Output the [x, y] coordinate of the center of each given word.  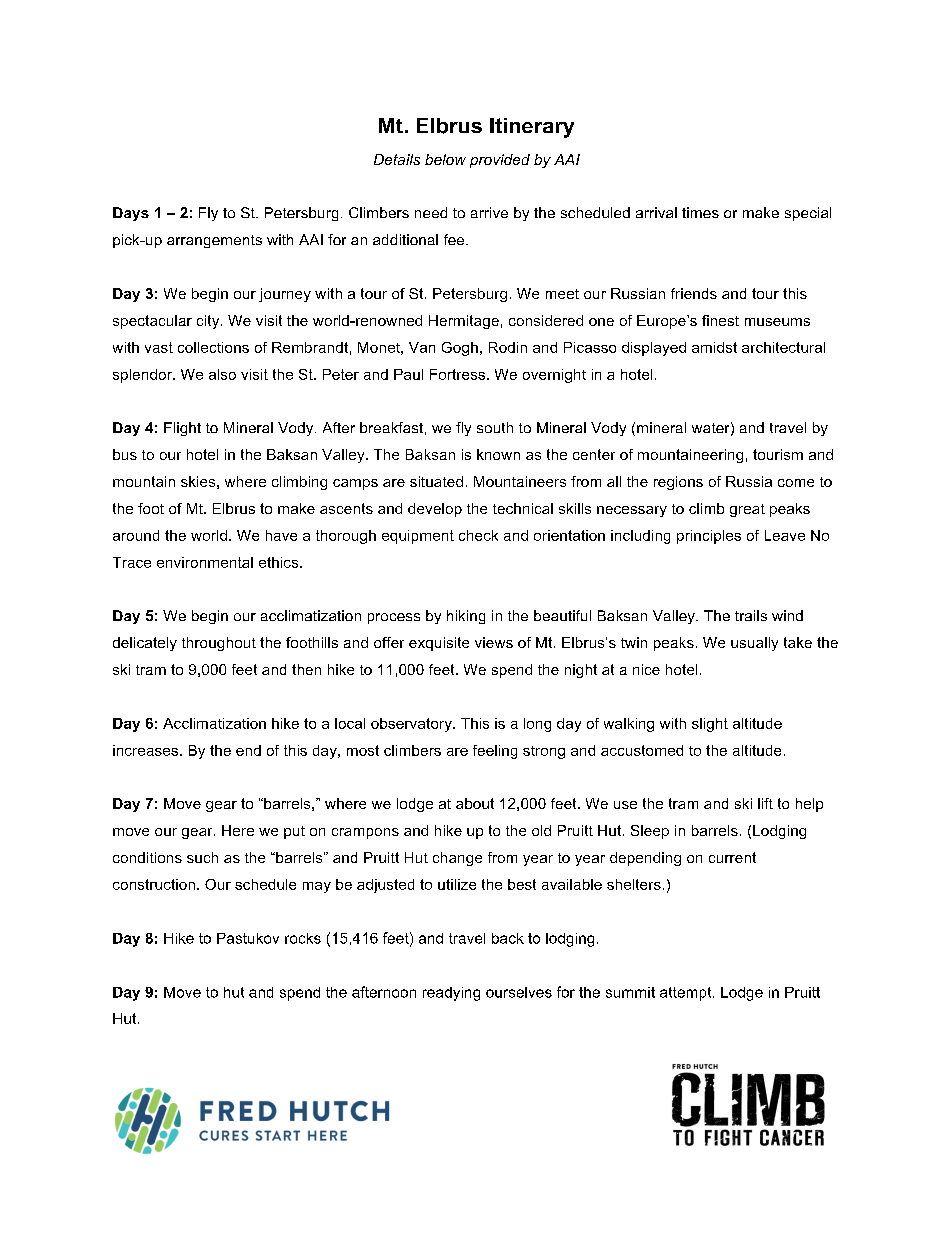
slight [710, 725]
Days [131, 214]
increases [147, 750]
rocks [303, 938]
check [478, 535]
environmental [205, 562]
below [445, 159]
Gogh [460, 349]
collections [213, 347]
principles [709, 537]
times [700, 212]
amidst [714, 347]
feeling [495, 752]
